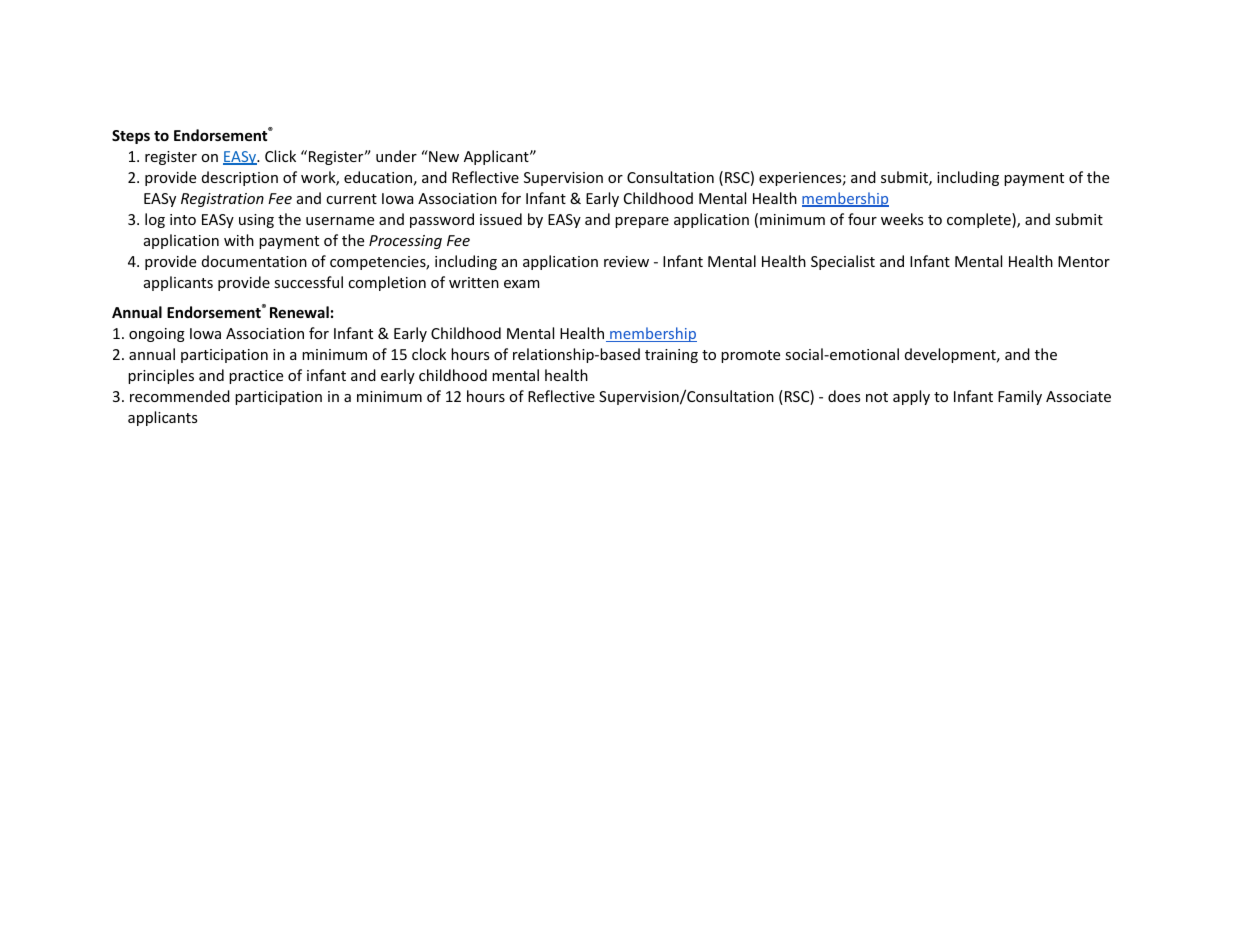  I want to click on ongoing, so click(157, 335).
